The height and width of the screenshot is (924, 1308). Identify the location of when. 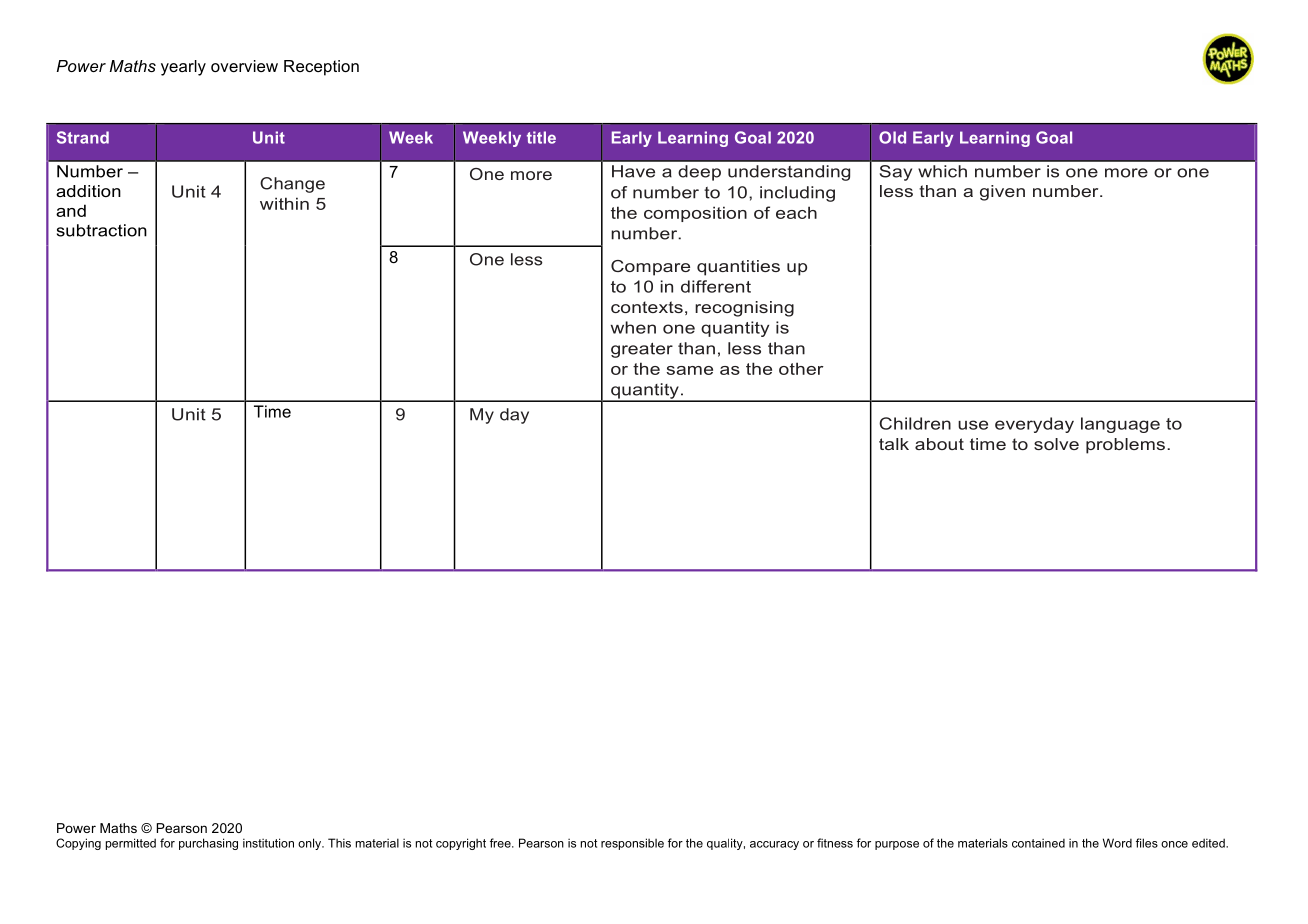
(633, 327).
